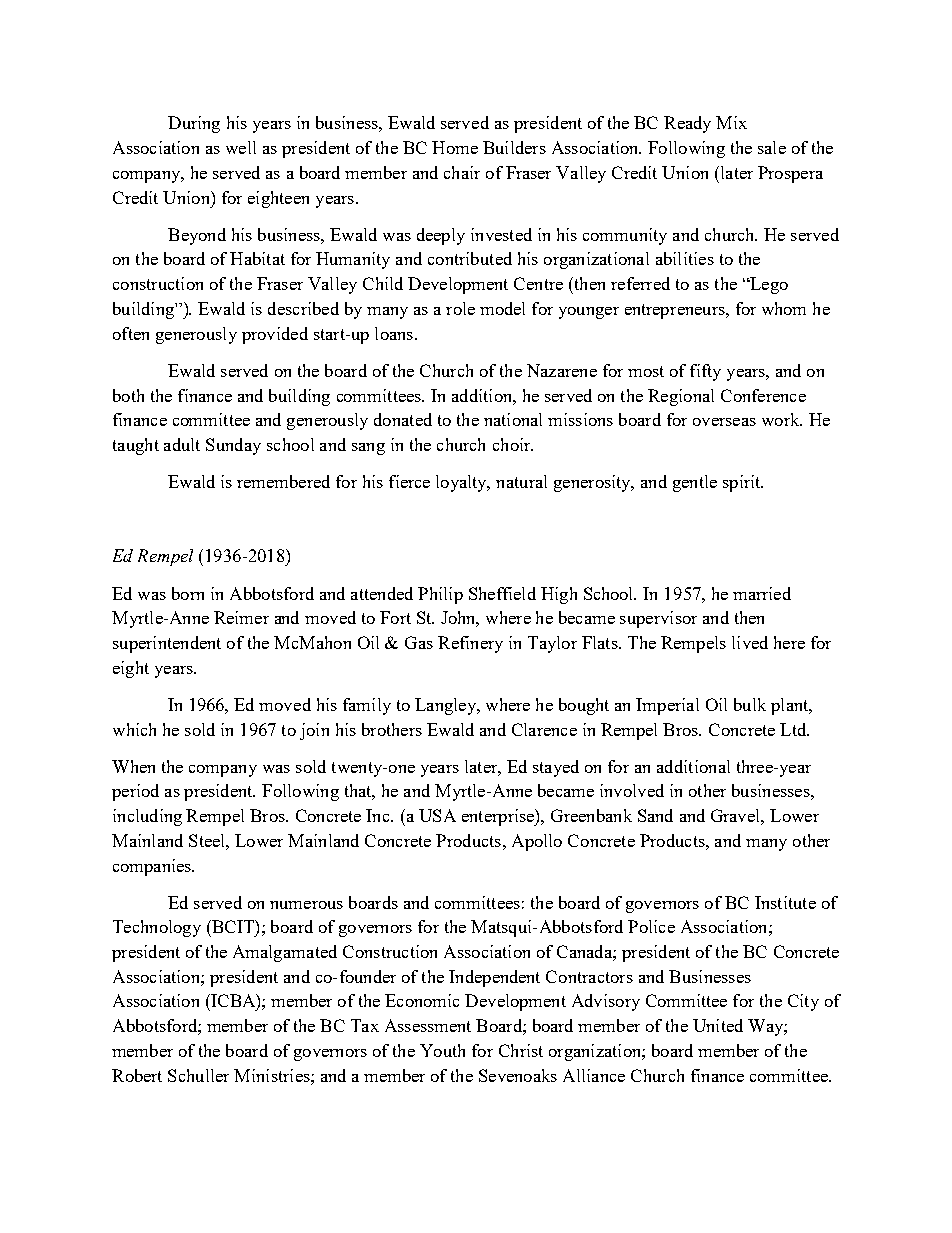 The image size is (952, 1233). I want to click on Schuller, so click(198, 1075).
